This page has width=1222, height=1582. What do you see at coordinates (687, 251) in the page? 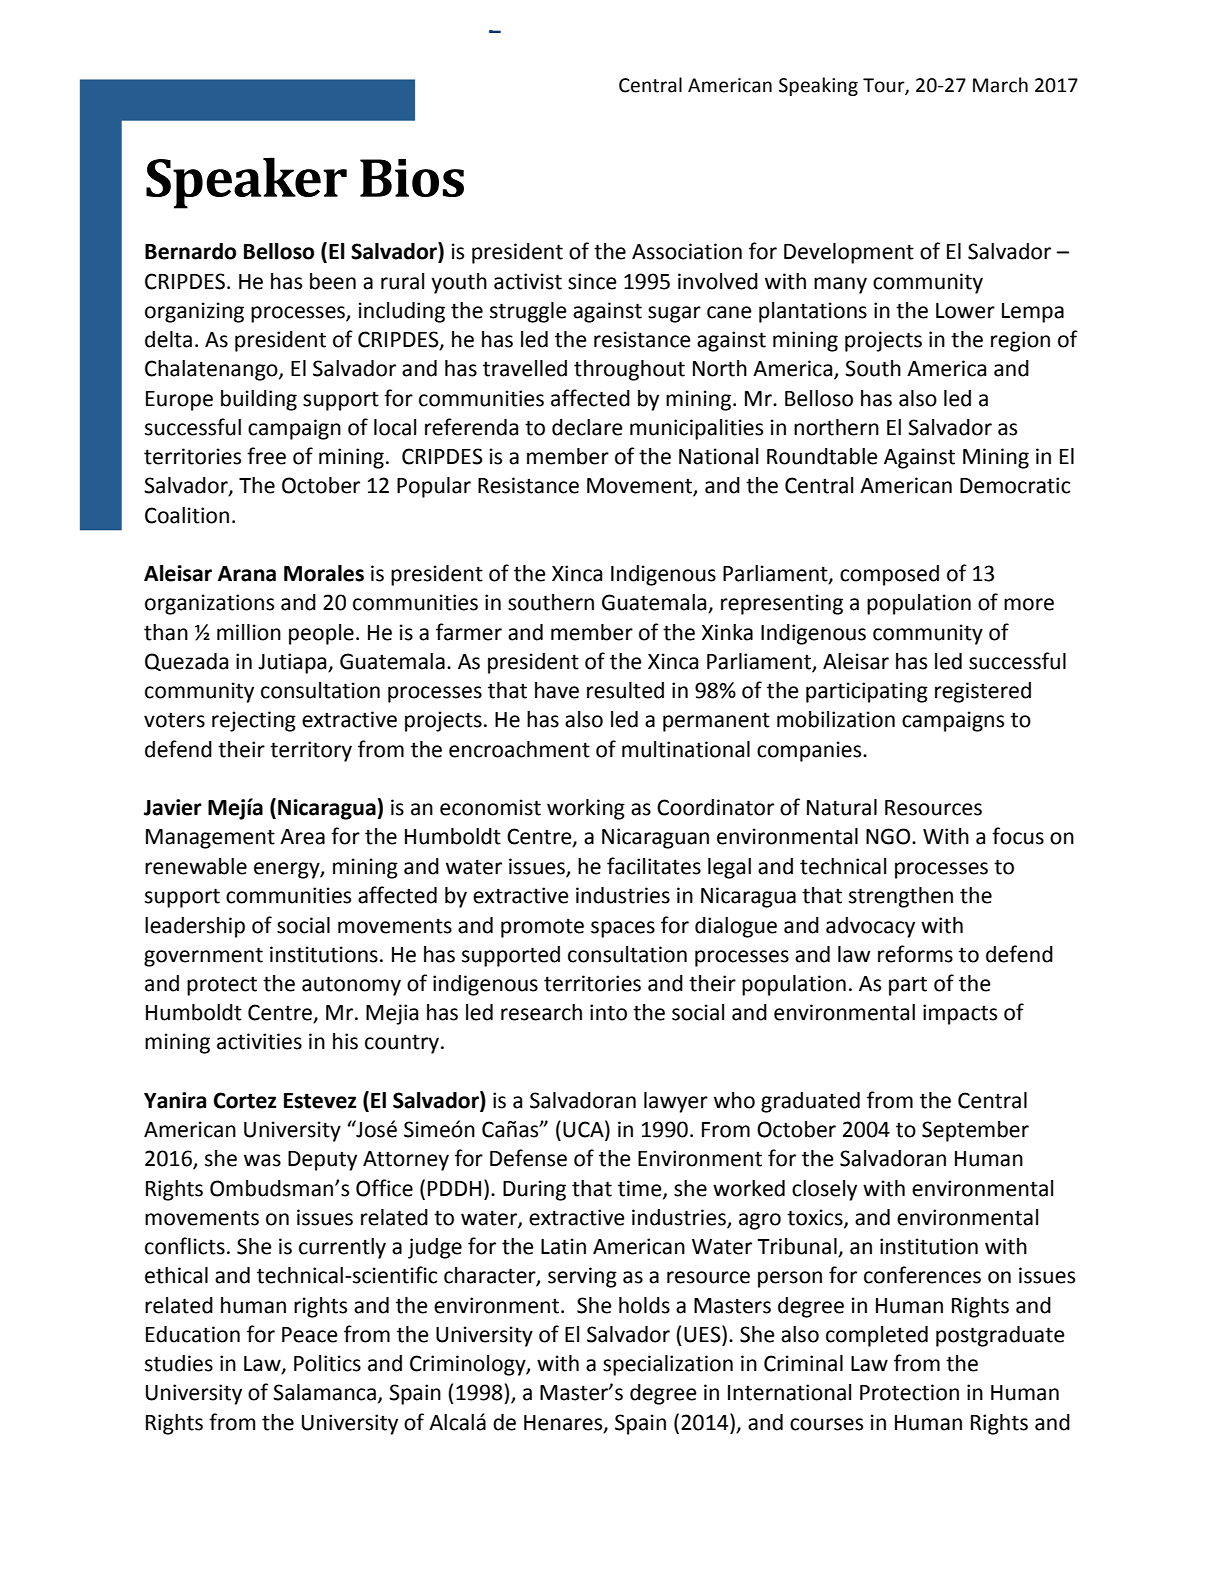
I see `Association` at bounding box center [687, 251].
